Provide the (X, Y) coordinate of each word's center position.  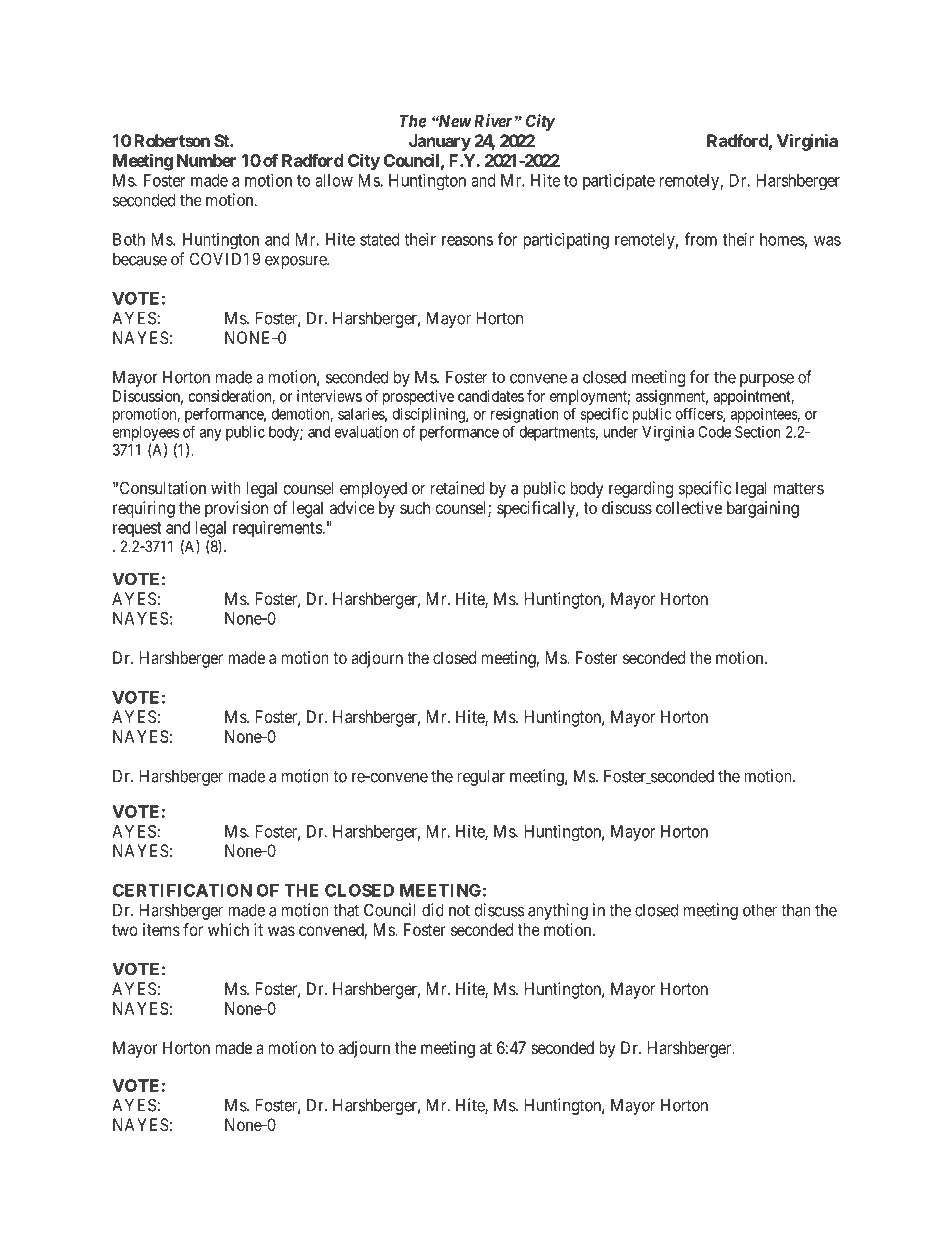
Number (206, 160)
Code (714, 432)
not (459, 910)
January (440, 142)
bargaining (763, 509)
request (137, 530)
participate (619, 181)
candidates (491, 396)
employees (145, 433)
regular (481, 777)
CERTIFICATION (182, 890)
